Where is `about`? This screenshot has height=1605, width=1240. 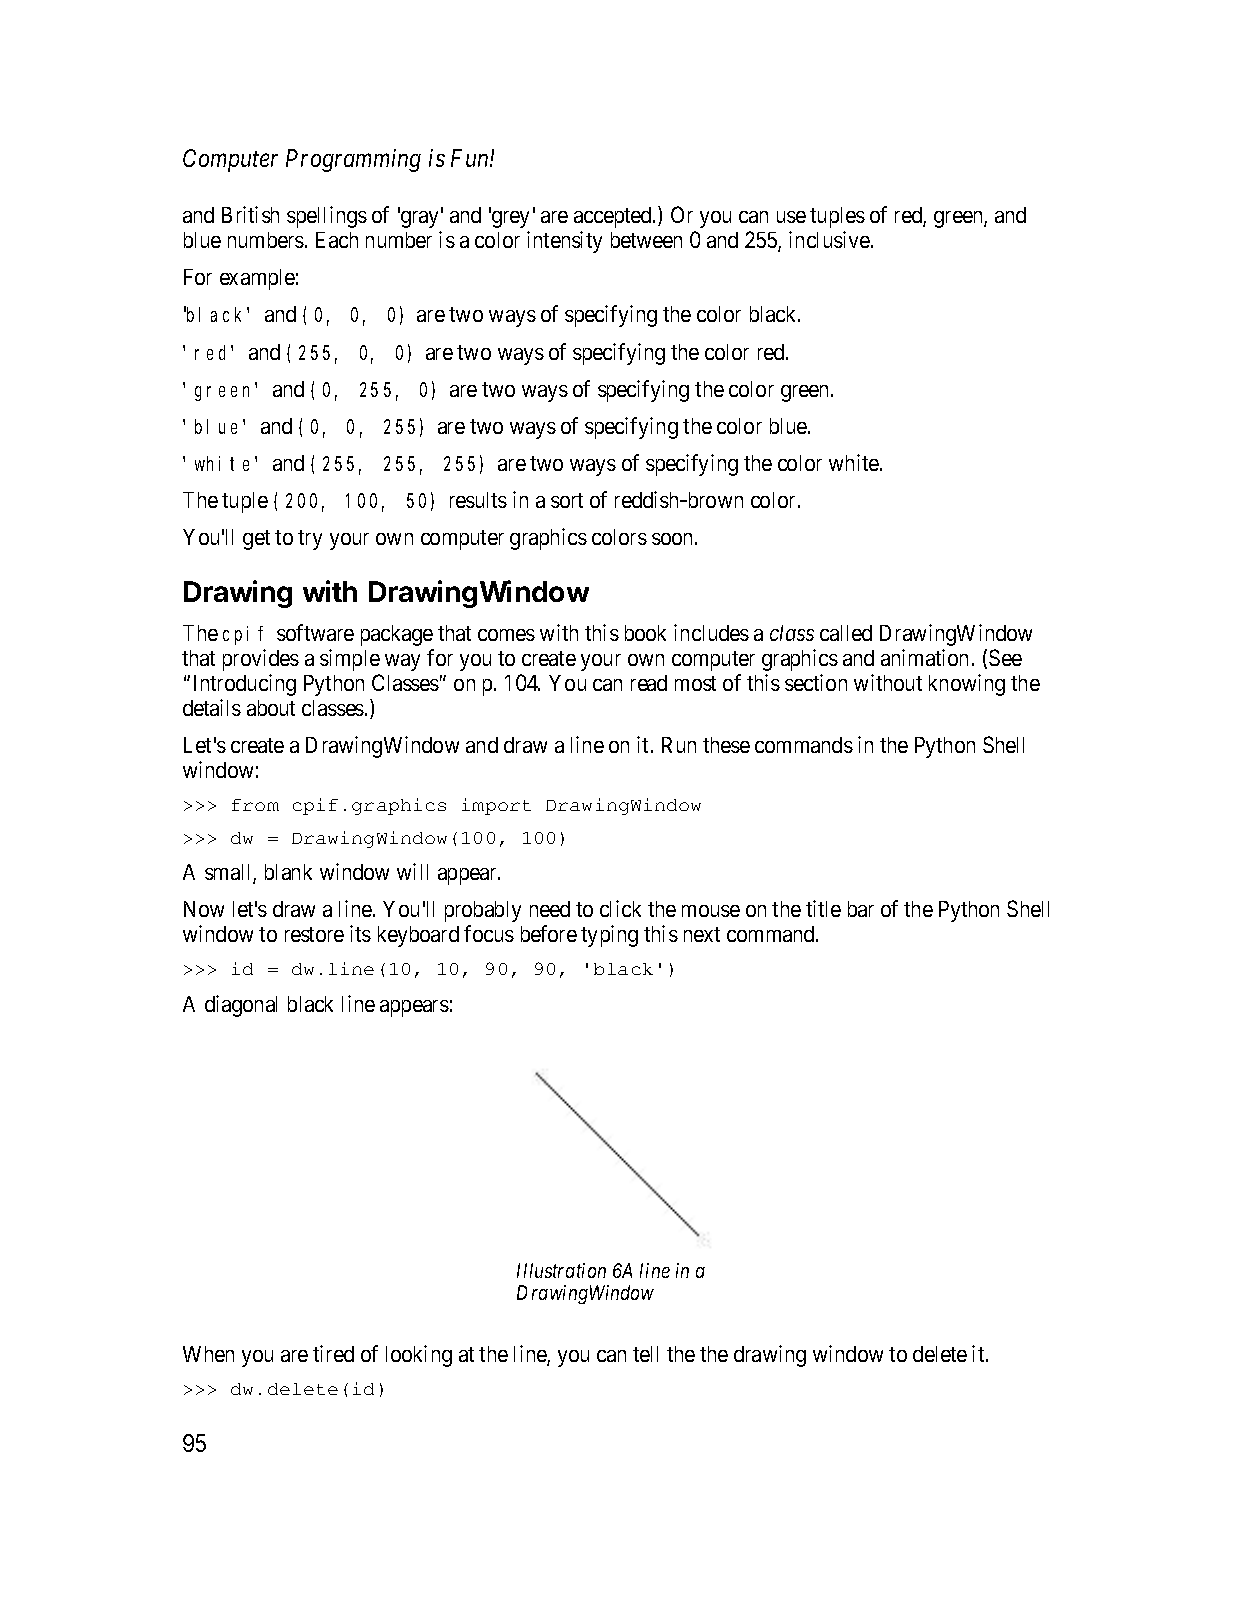 about is located at coordinates (271, 708).
